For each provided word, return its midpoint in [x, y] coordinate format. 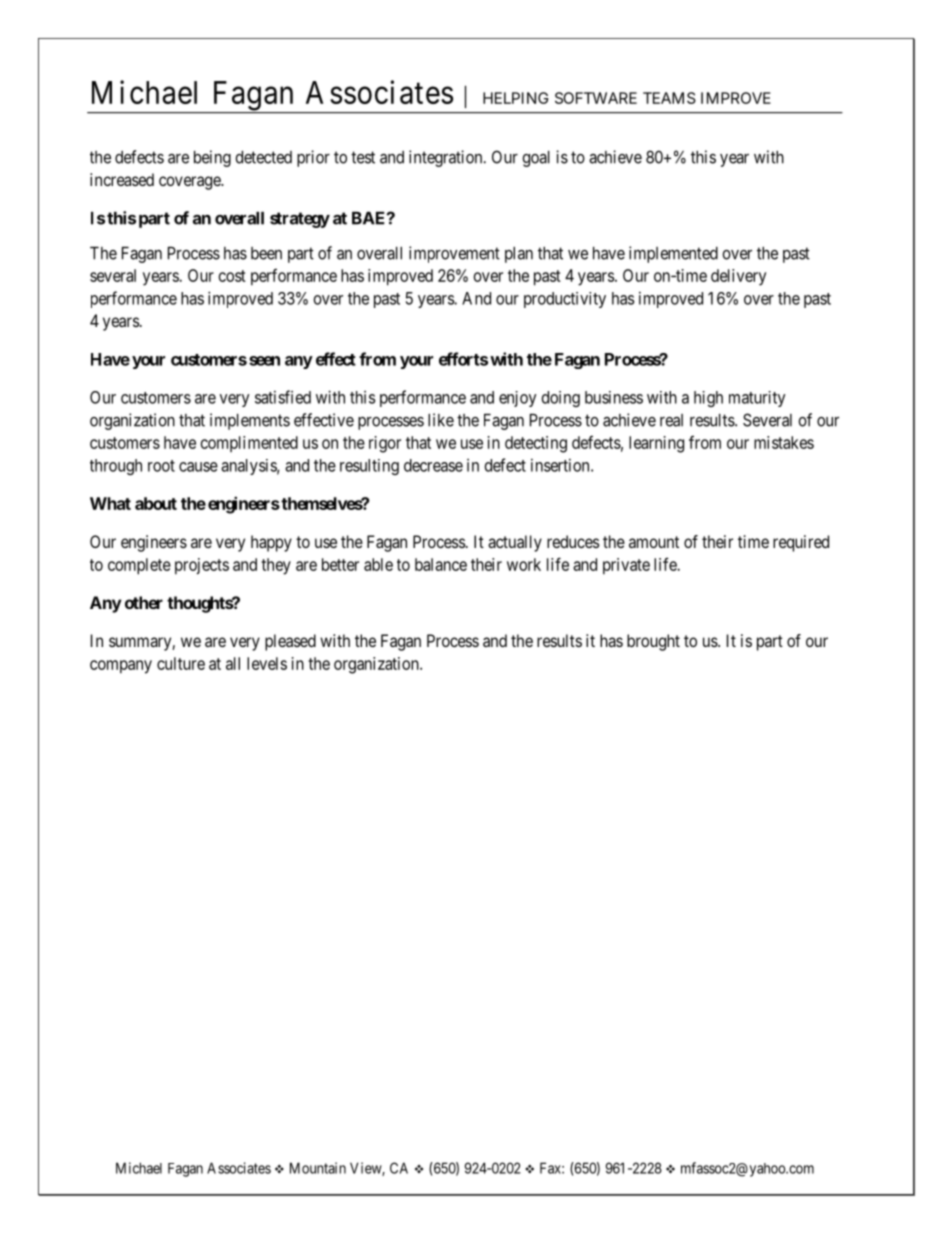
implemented [673, 254]
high [708, 399]
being [212, 158]
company [121, 667]
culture [181, 663]
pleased [290, 642]
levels [267, 663]
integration [447, 158]
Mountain [318, 1168]
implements [250, 421]
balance [441, 564]
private [626, 566]
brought [653, 642]
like [441, 420]
